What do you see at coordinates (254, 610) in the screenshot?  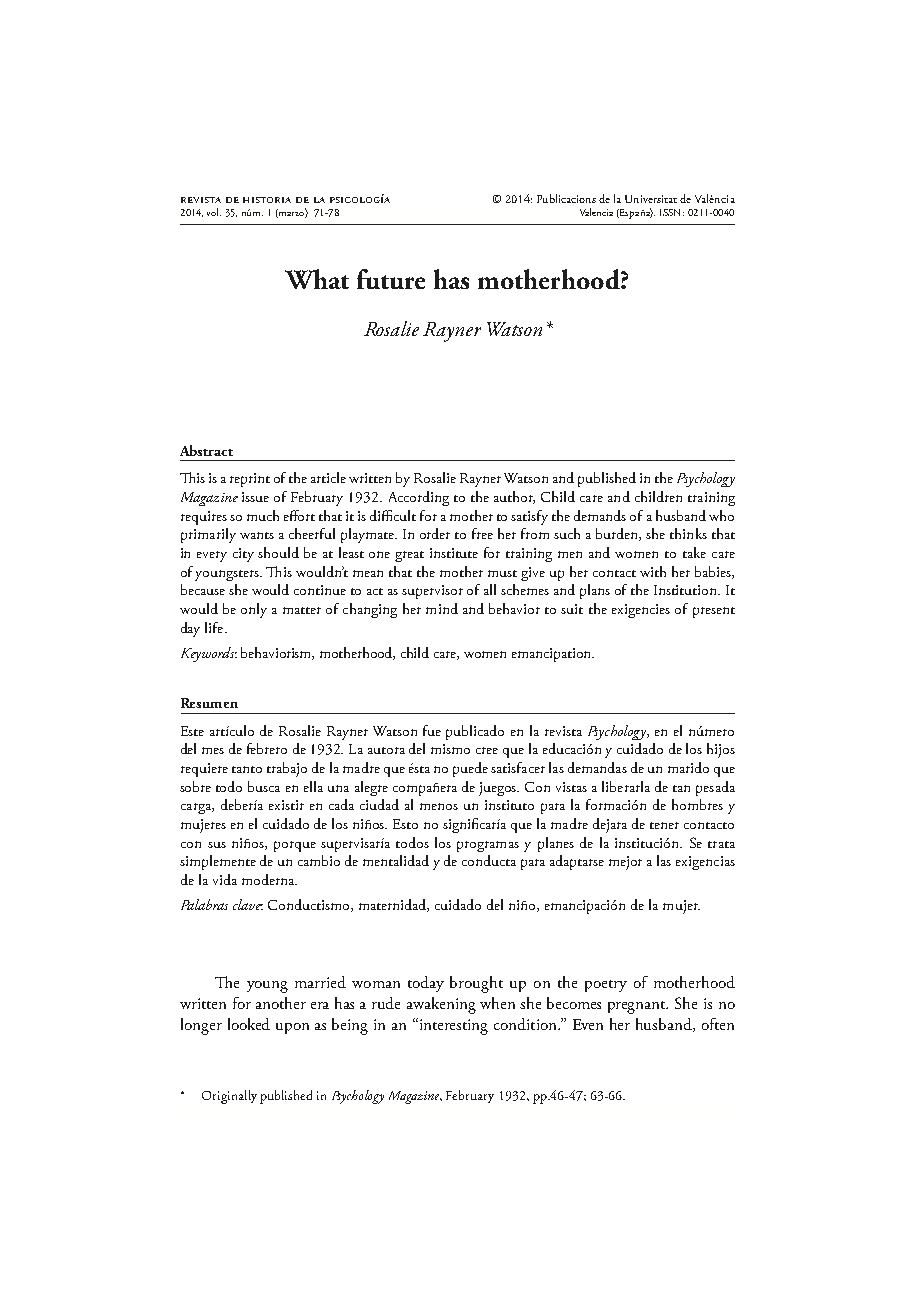 I see `only` at bounding box center [254, 610].
